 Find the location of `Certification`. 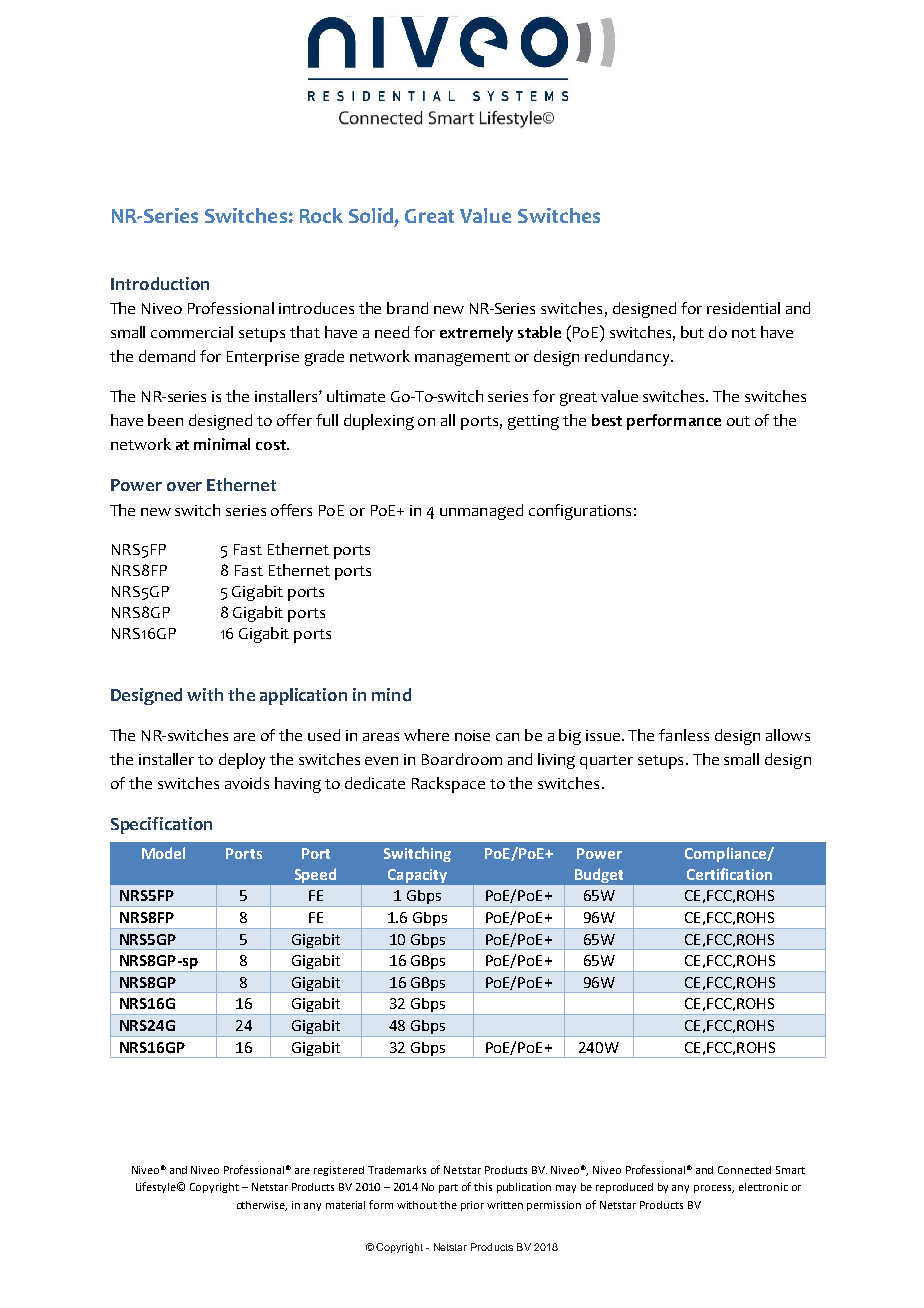

Certification is located at coordinates (729, 874).
